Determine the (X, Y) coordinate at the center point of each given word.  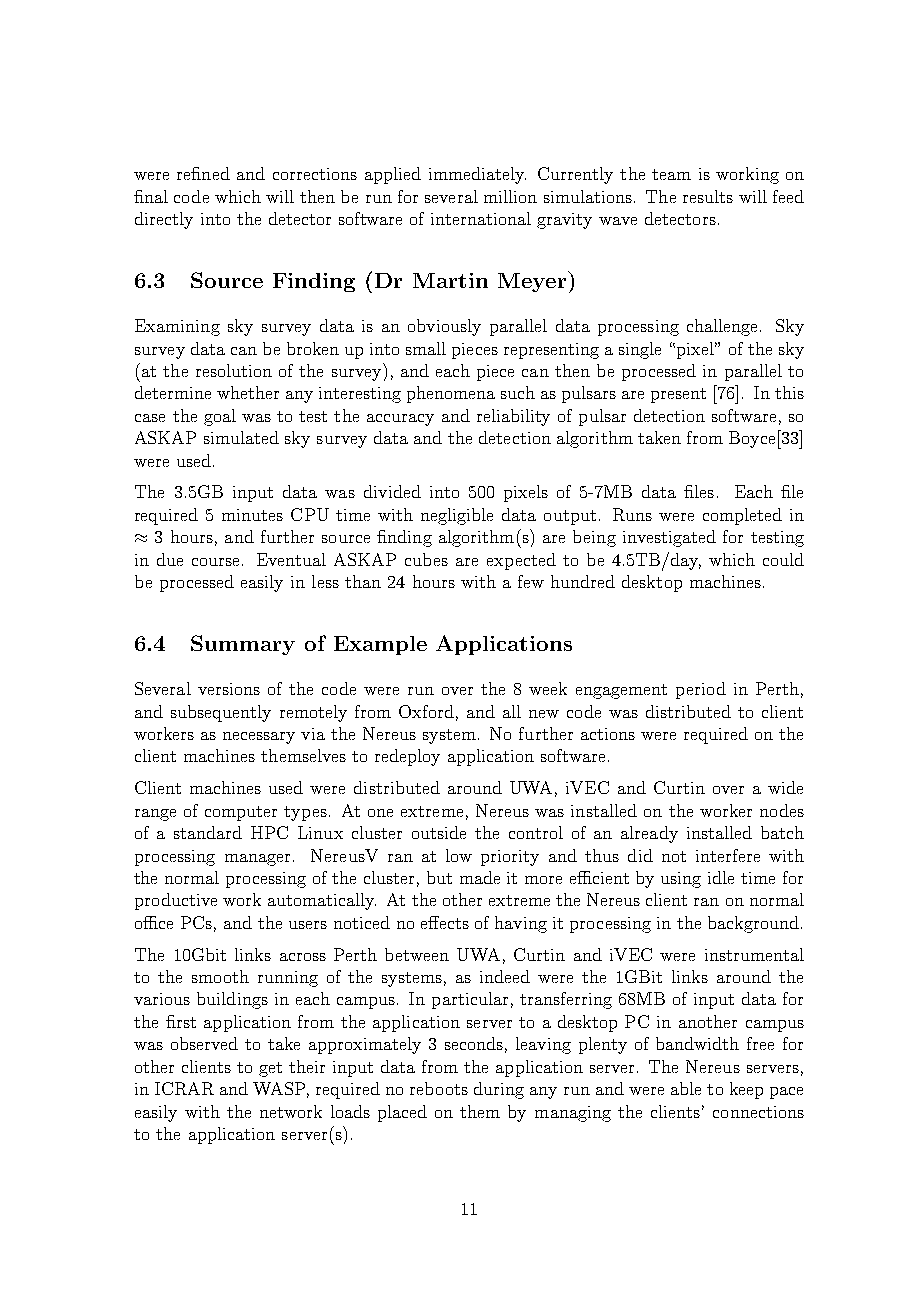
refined (203, 173)
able (686, 1088)
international (481, 218)
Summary (243, 645)
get (270, 1069)
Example (380, 645)
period (701, 690)
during (499, 1090)
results (708, 196)
